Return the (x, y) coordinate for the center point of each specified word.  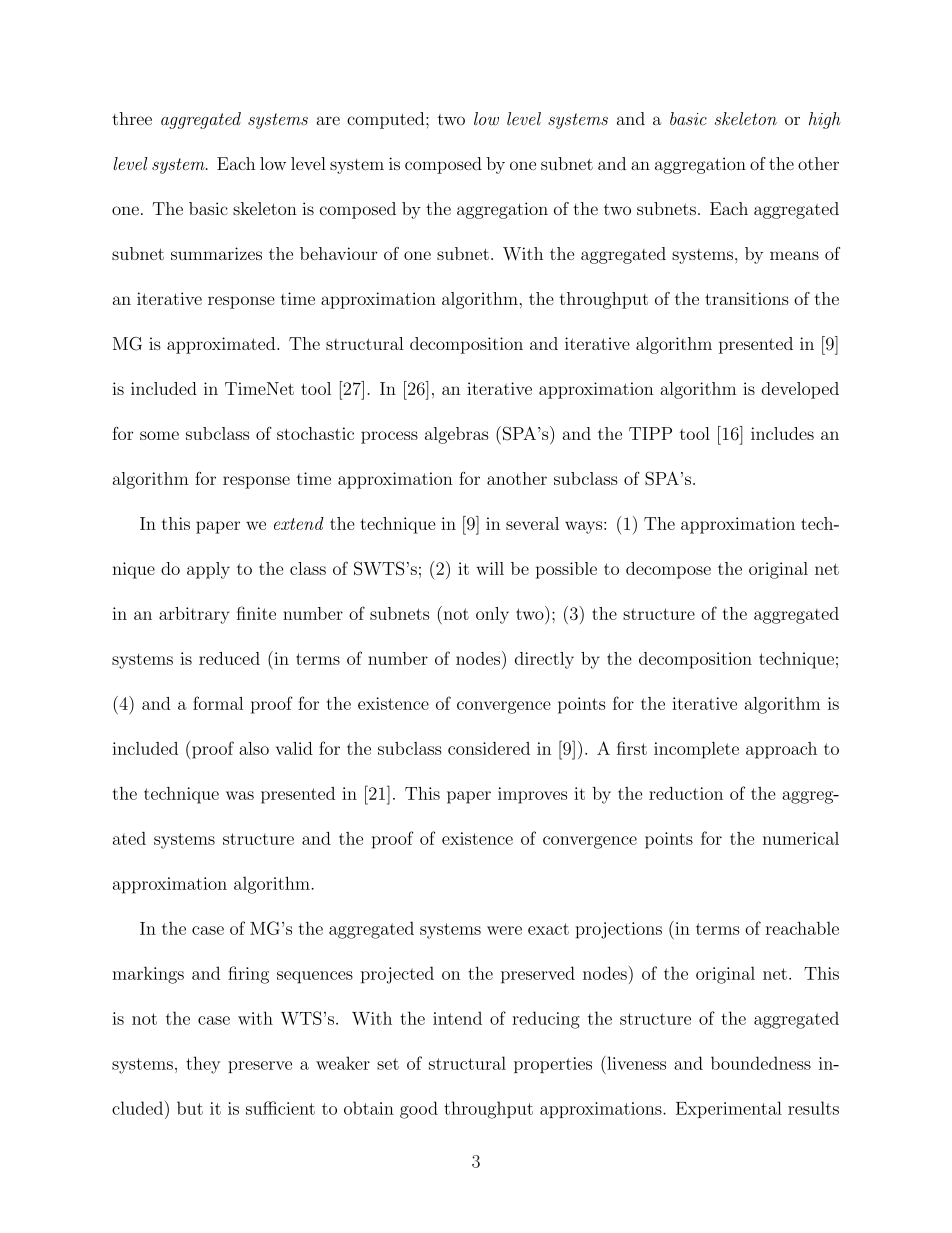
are (328, 120)
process (389, 437)
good (419, 1110)
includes (782, 433)
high (825, 120)
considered (489, 748)
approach (781, 750)
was (240, 795)
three (132, 118)
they (203, 1065)
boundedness (761, 1063)
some (159, 435)
